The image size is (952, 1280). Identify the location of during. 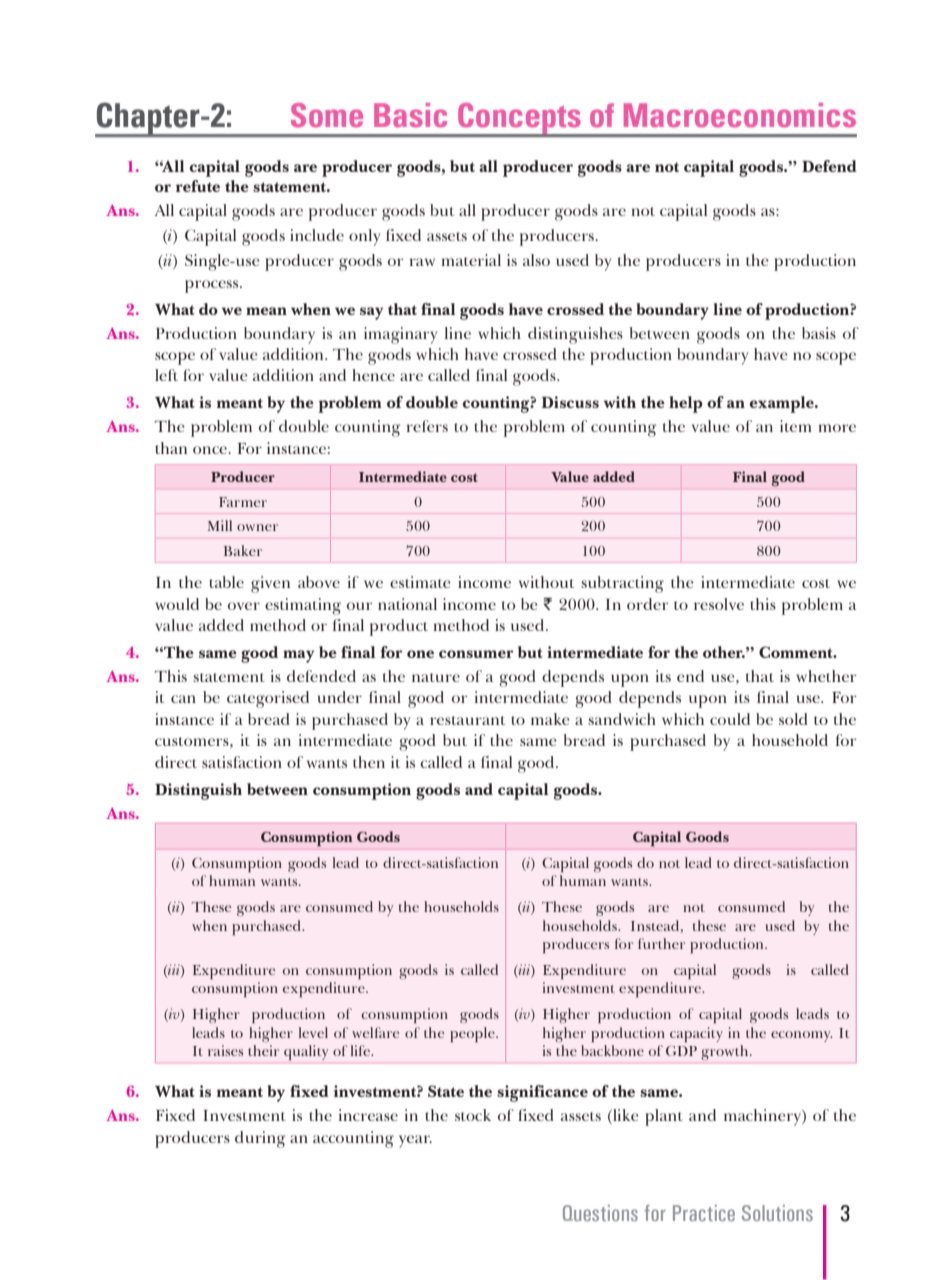
(260, 1139).
